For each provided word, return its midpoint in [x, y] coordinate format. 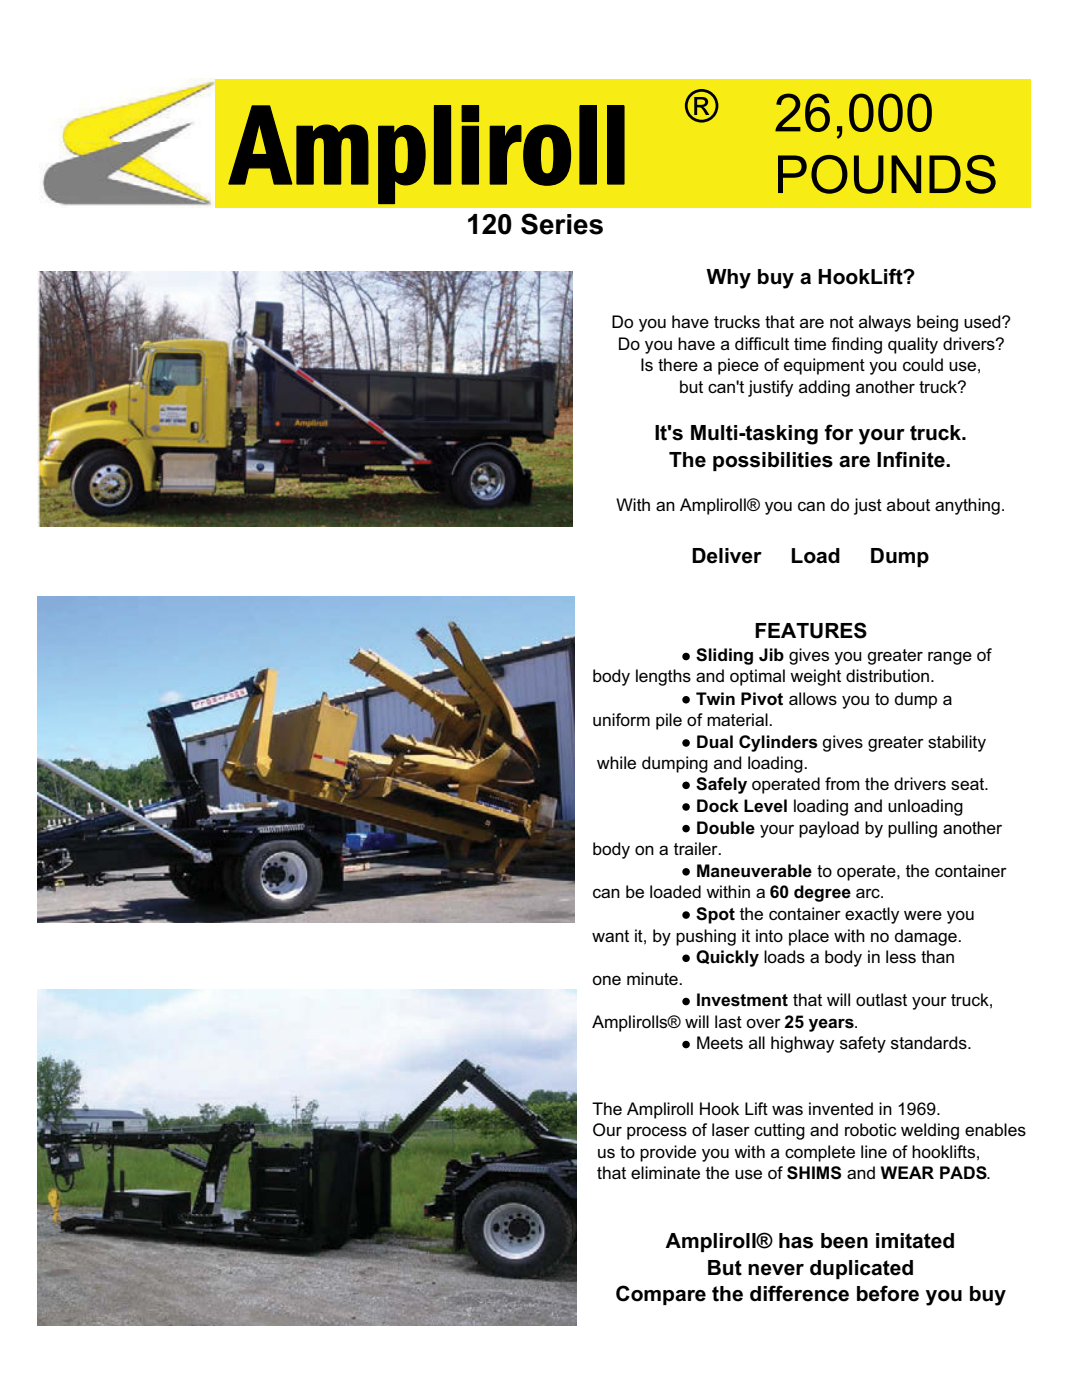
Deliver [727, 556]
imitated [915, 1241]
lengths [663, 677]
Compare [661, 1295]
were [923, 915]
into [769, 935]
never [776, 1270]
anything [967, 506]
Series [562, 224]
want [610, 936]
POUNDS [887, 174]
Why [728, 279]
